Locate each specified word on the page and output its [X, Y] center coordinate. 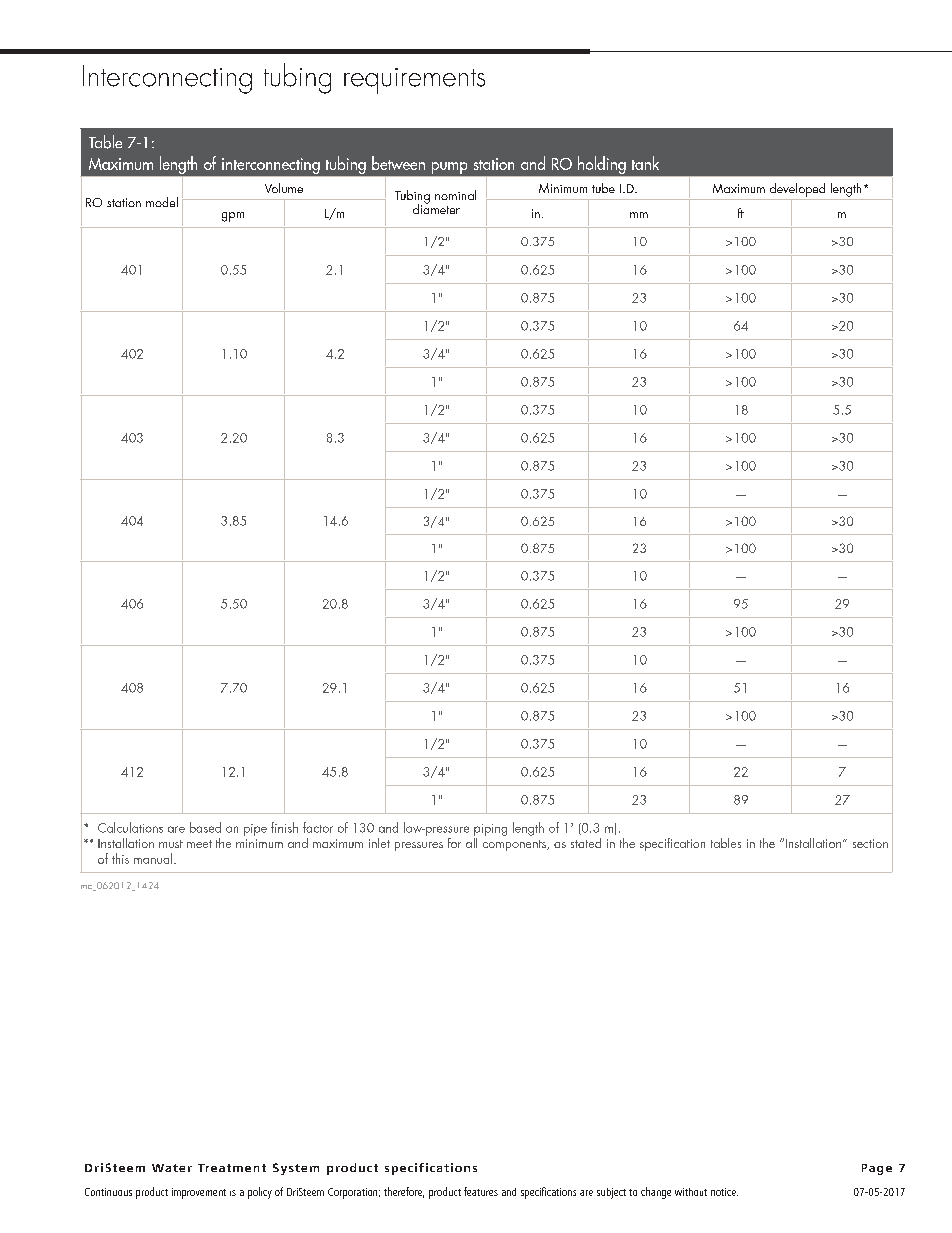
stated [586, 843]
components [515, 845]
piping [490, 830]
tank [645, 163]
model [162, 202]
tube [603, 188]
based [205, 827]
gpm [233, 217]
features [481, 1191]
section [870, 843]
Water [172, 1168]
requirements [414, 81]
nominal [455, 195]
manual [154, 858]
